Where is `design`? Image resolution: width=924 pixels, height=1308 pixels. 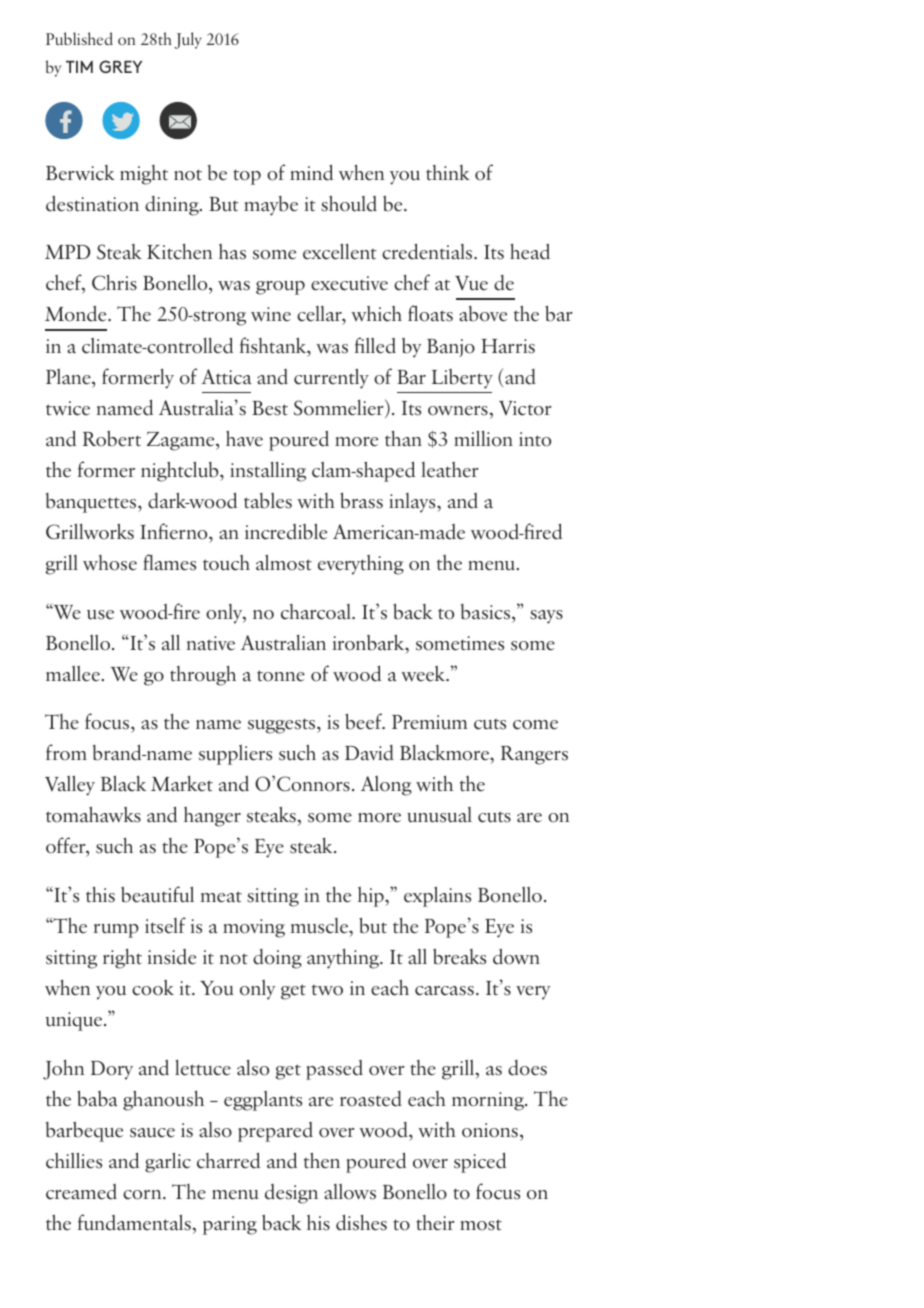
design is located at coordinates (291, 1194).
